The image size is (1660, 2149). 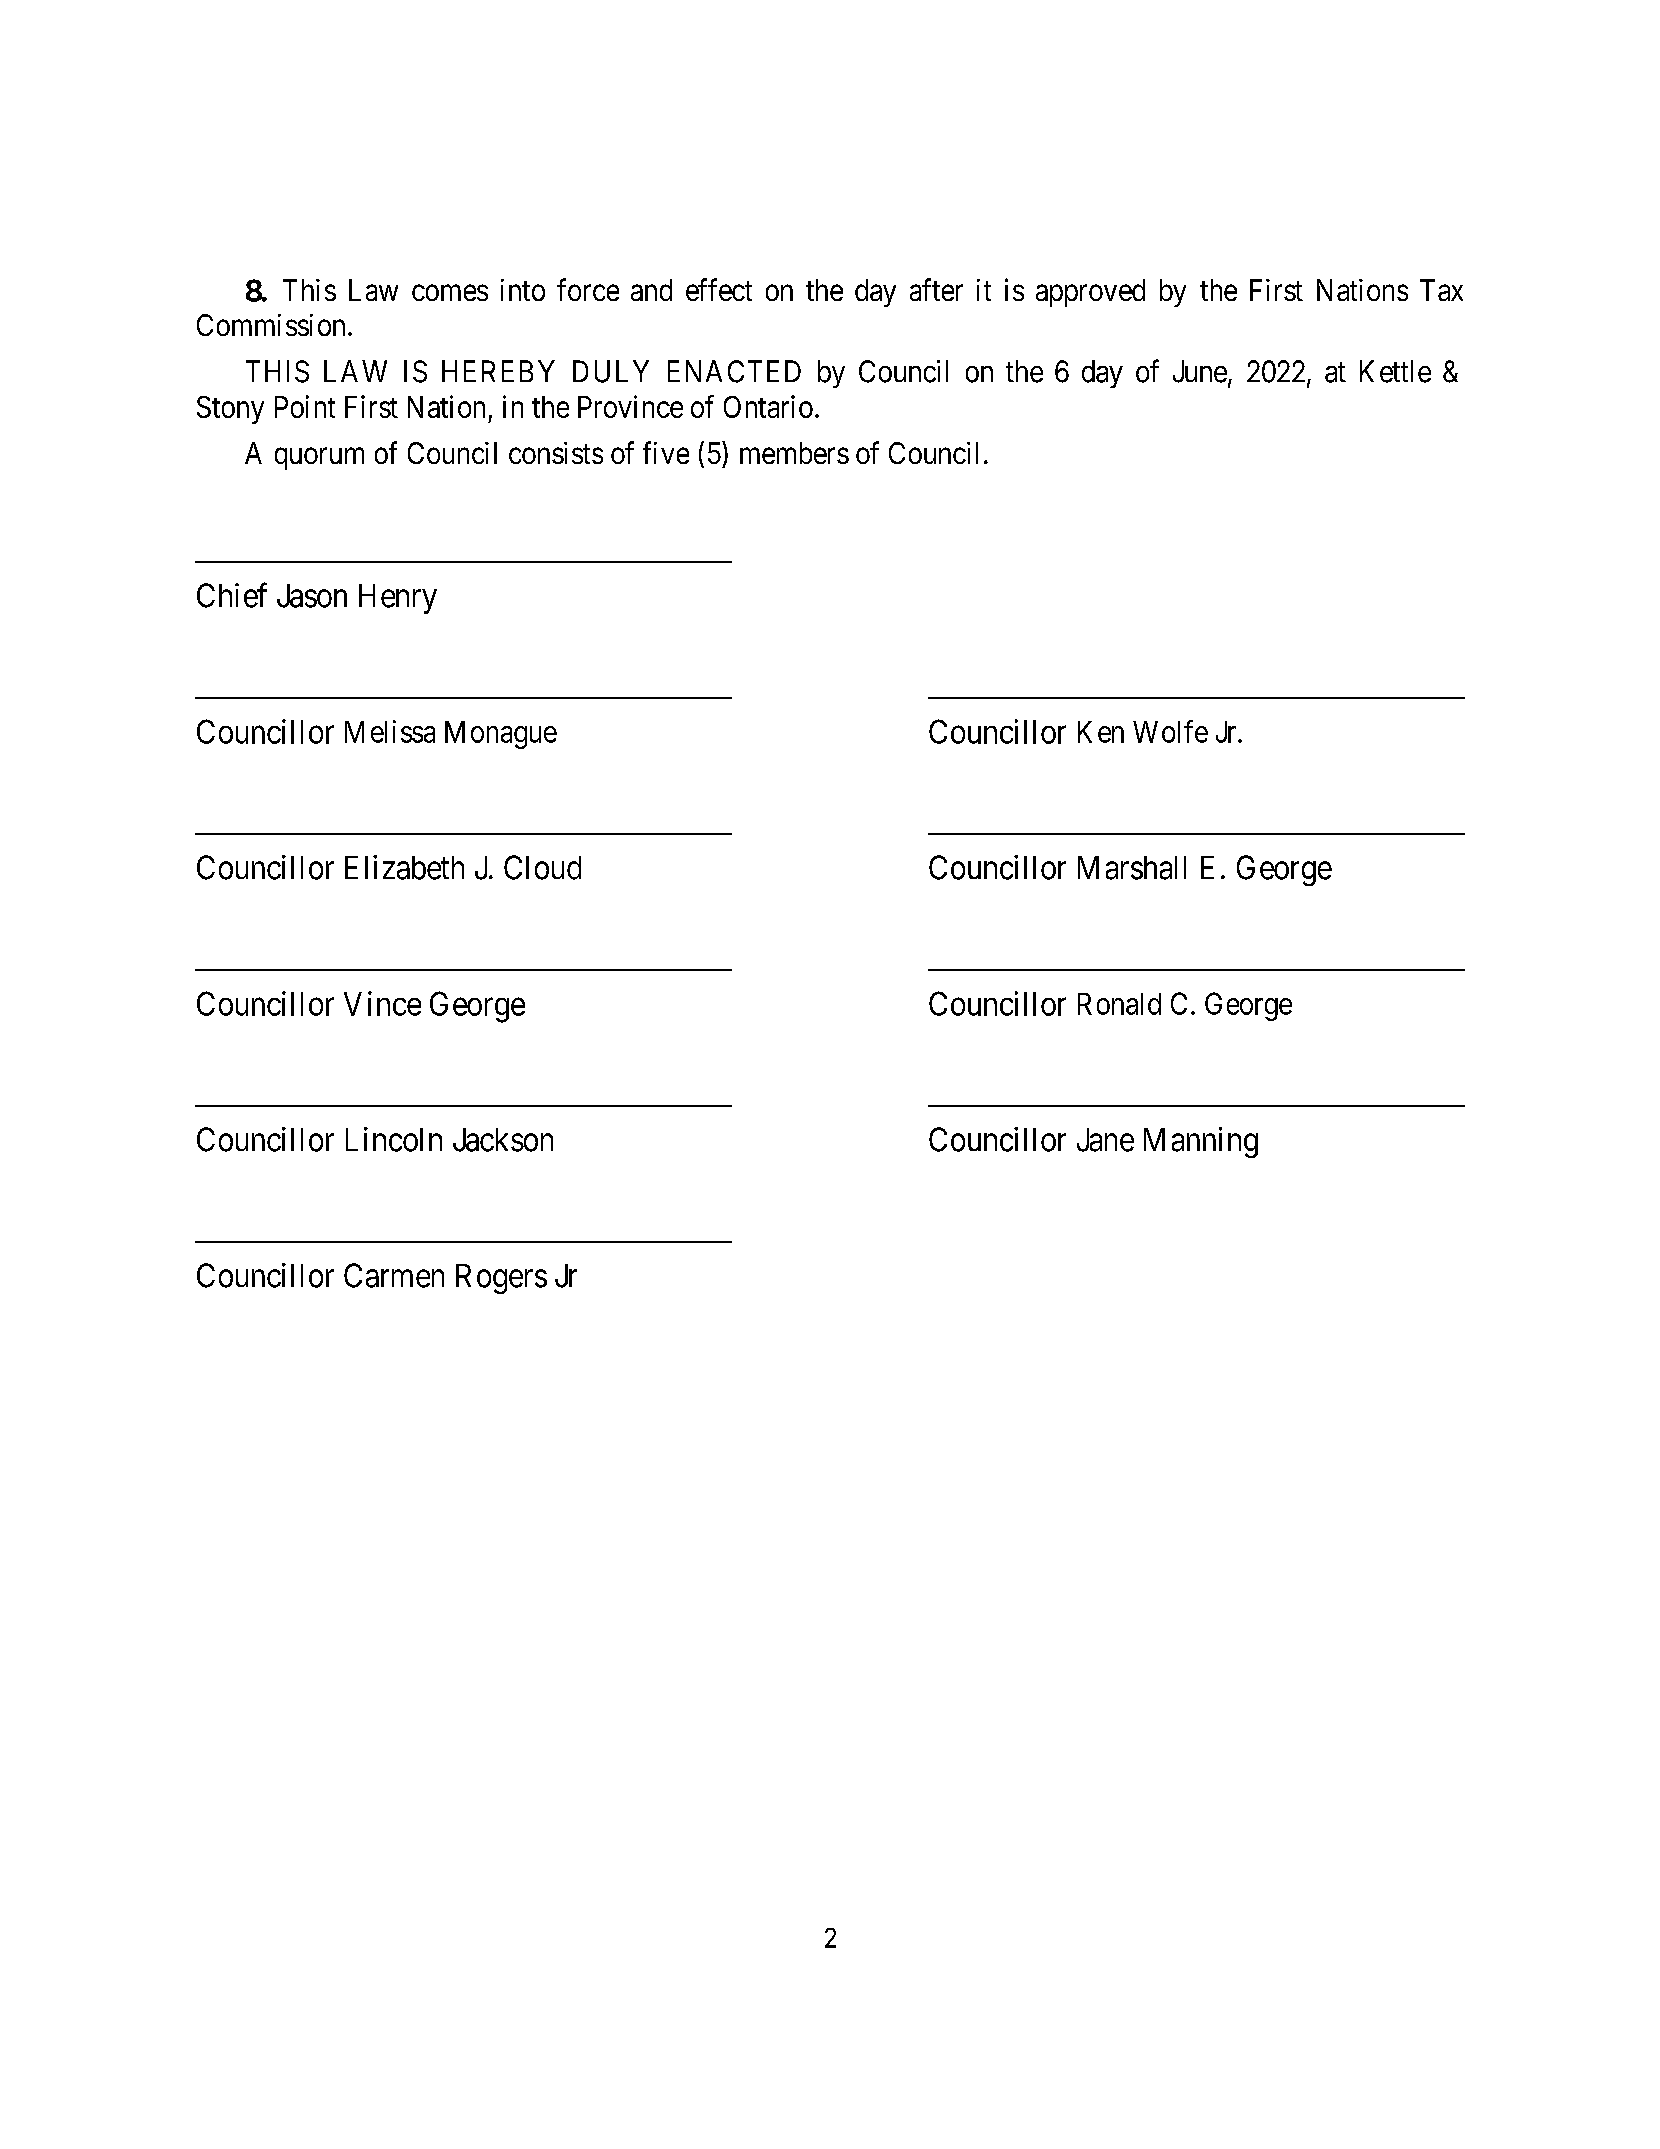 What do you see at coordinates (936, 289) in the image?
I see `after` at bounding box center [936, 289].
